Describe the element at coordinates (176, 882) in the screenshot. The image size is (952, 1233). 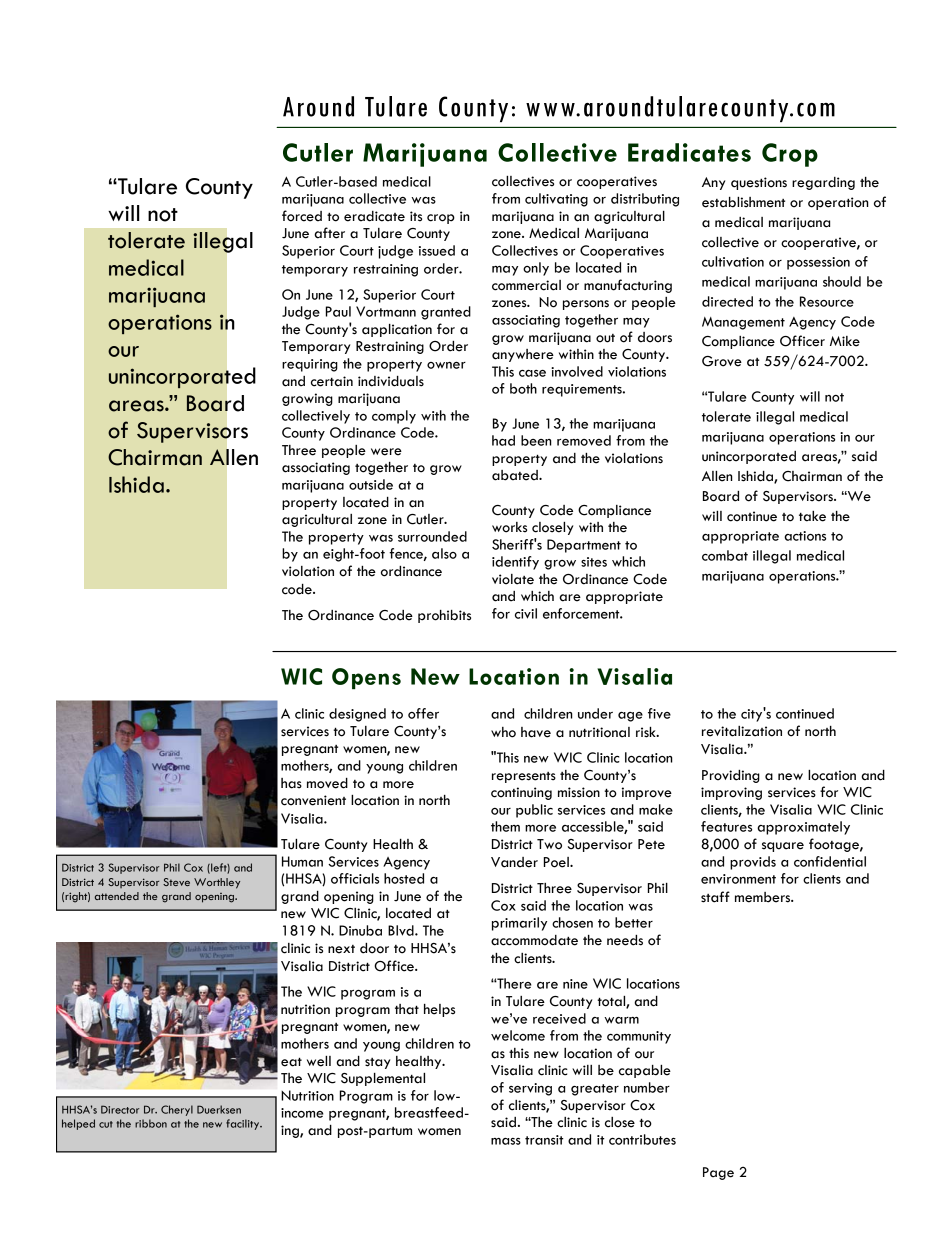
I see `Steve` at that location.
